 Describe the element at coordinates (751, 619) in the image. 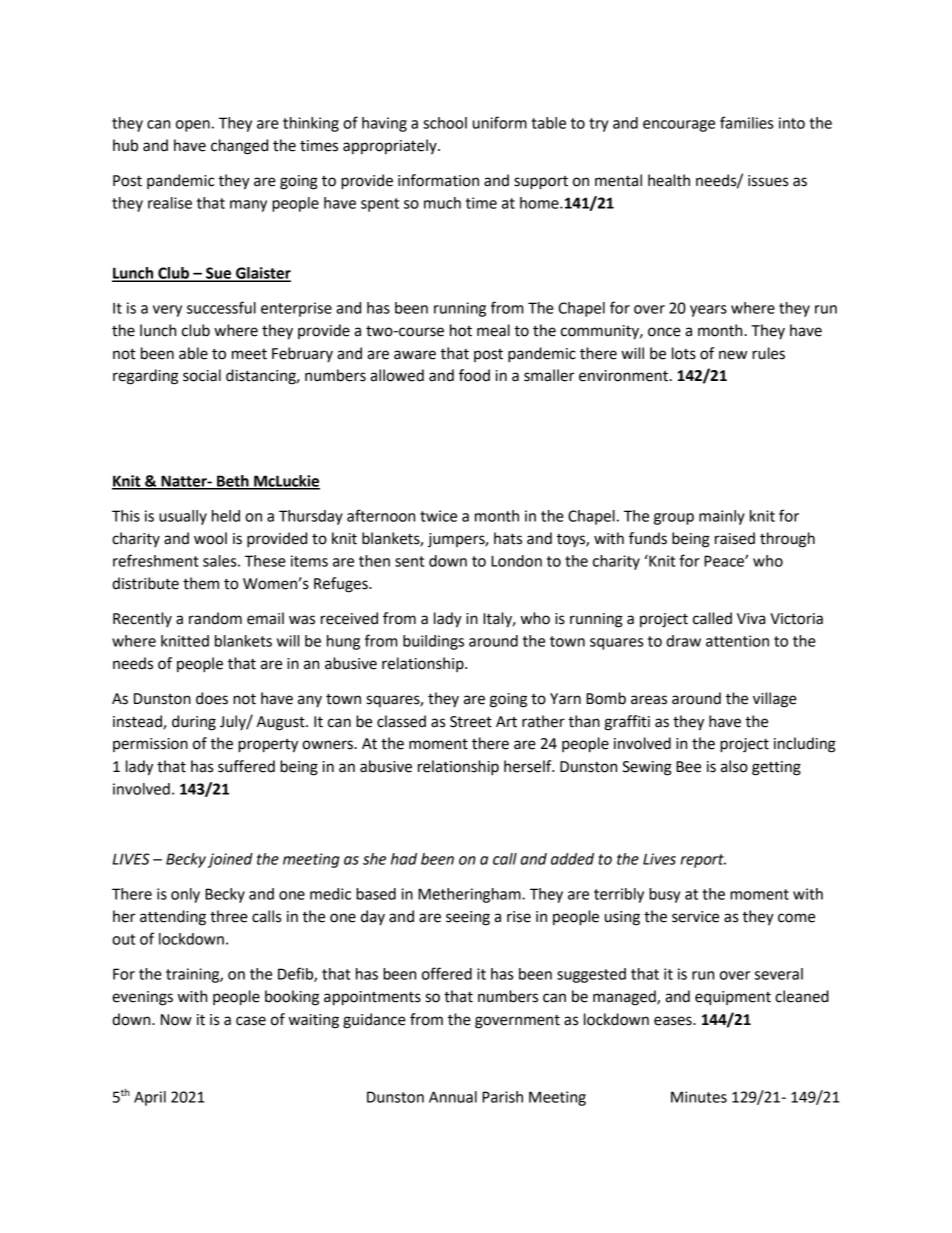

I see `Viva` at that location.
